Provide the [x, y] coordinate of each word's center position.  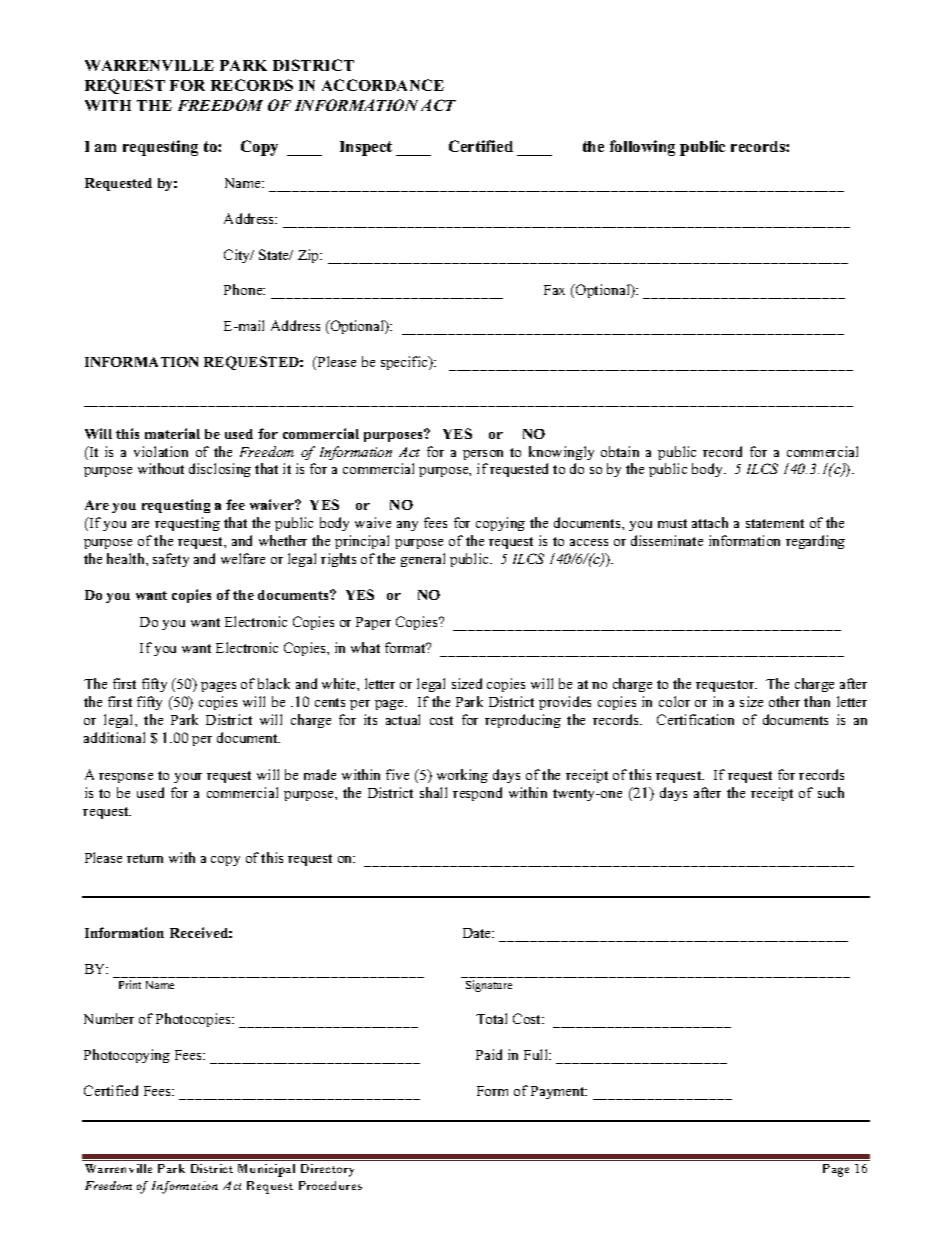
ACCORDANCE [383, 85]
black [274, 683]
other [784, 701]
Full [537, 1054]
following [642, 148]
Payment [559, 1092]
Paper [373, 623]
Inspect [366, 148]
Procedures [330, 1185]
